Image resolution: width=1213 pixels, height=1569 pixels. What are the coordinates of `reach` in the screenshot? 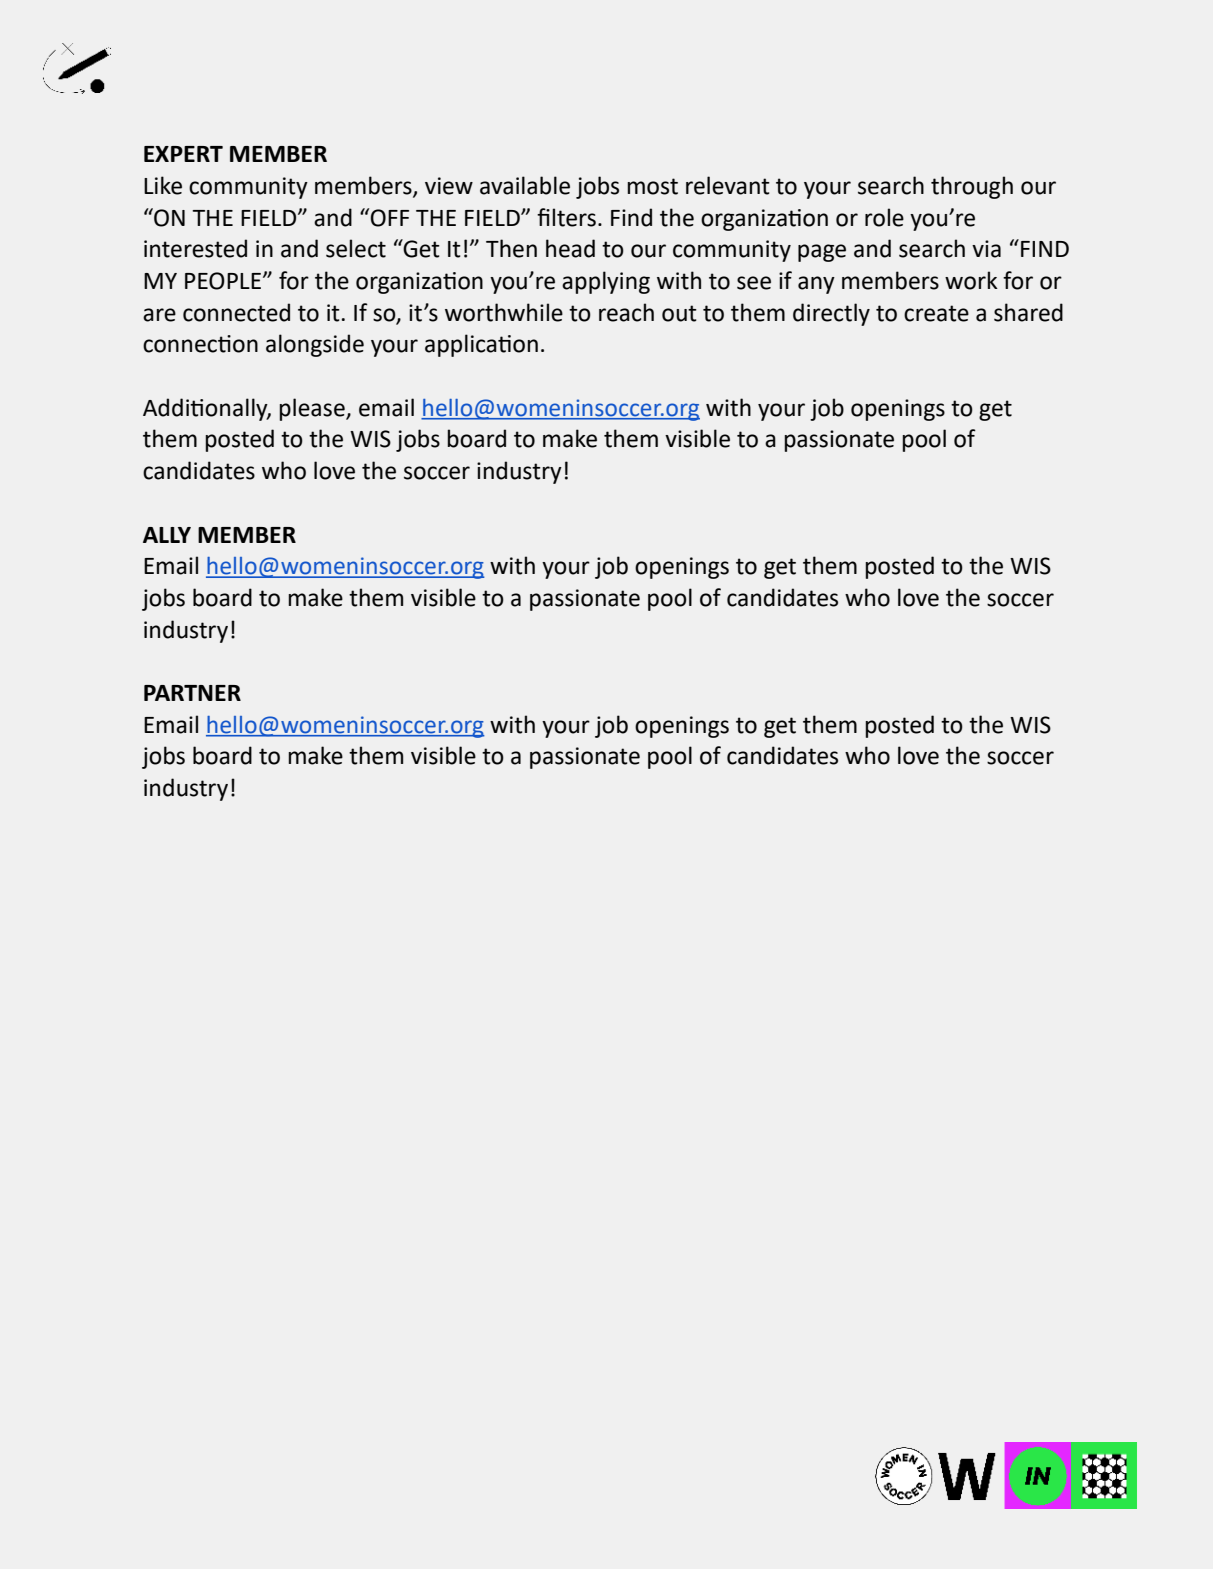 It's located at (626, 312).
